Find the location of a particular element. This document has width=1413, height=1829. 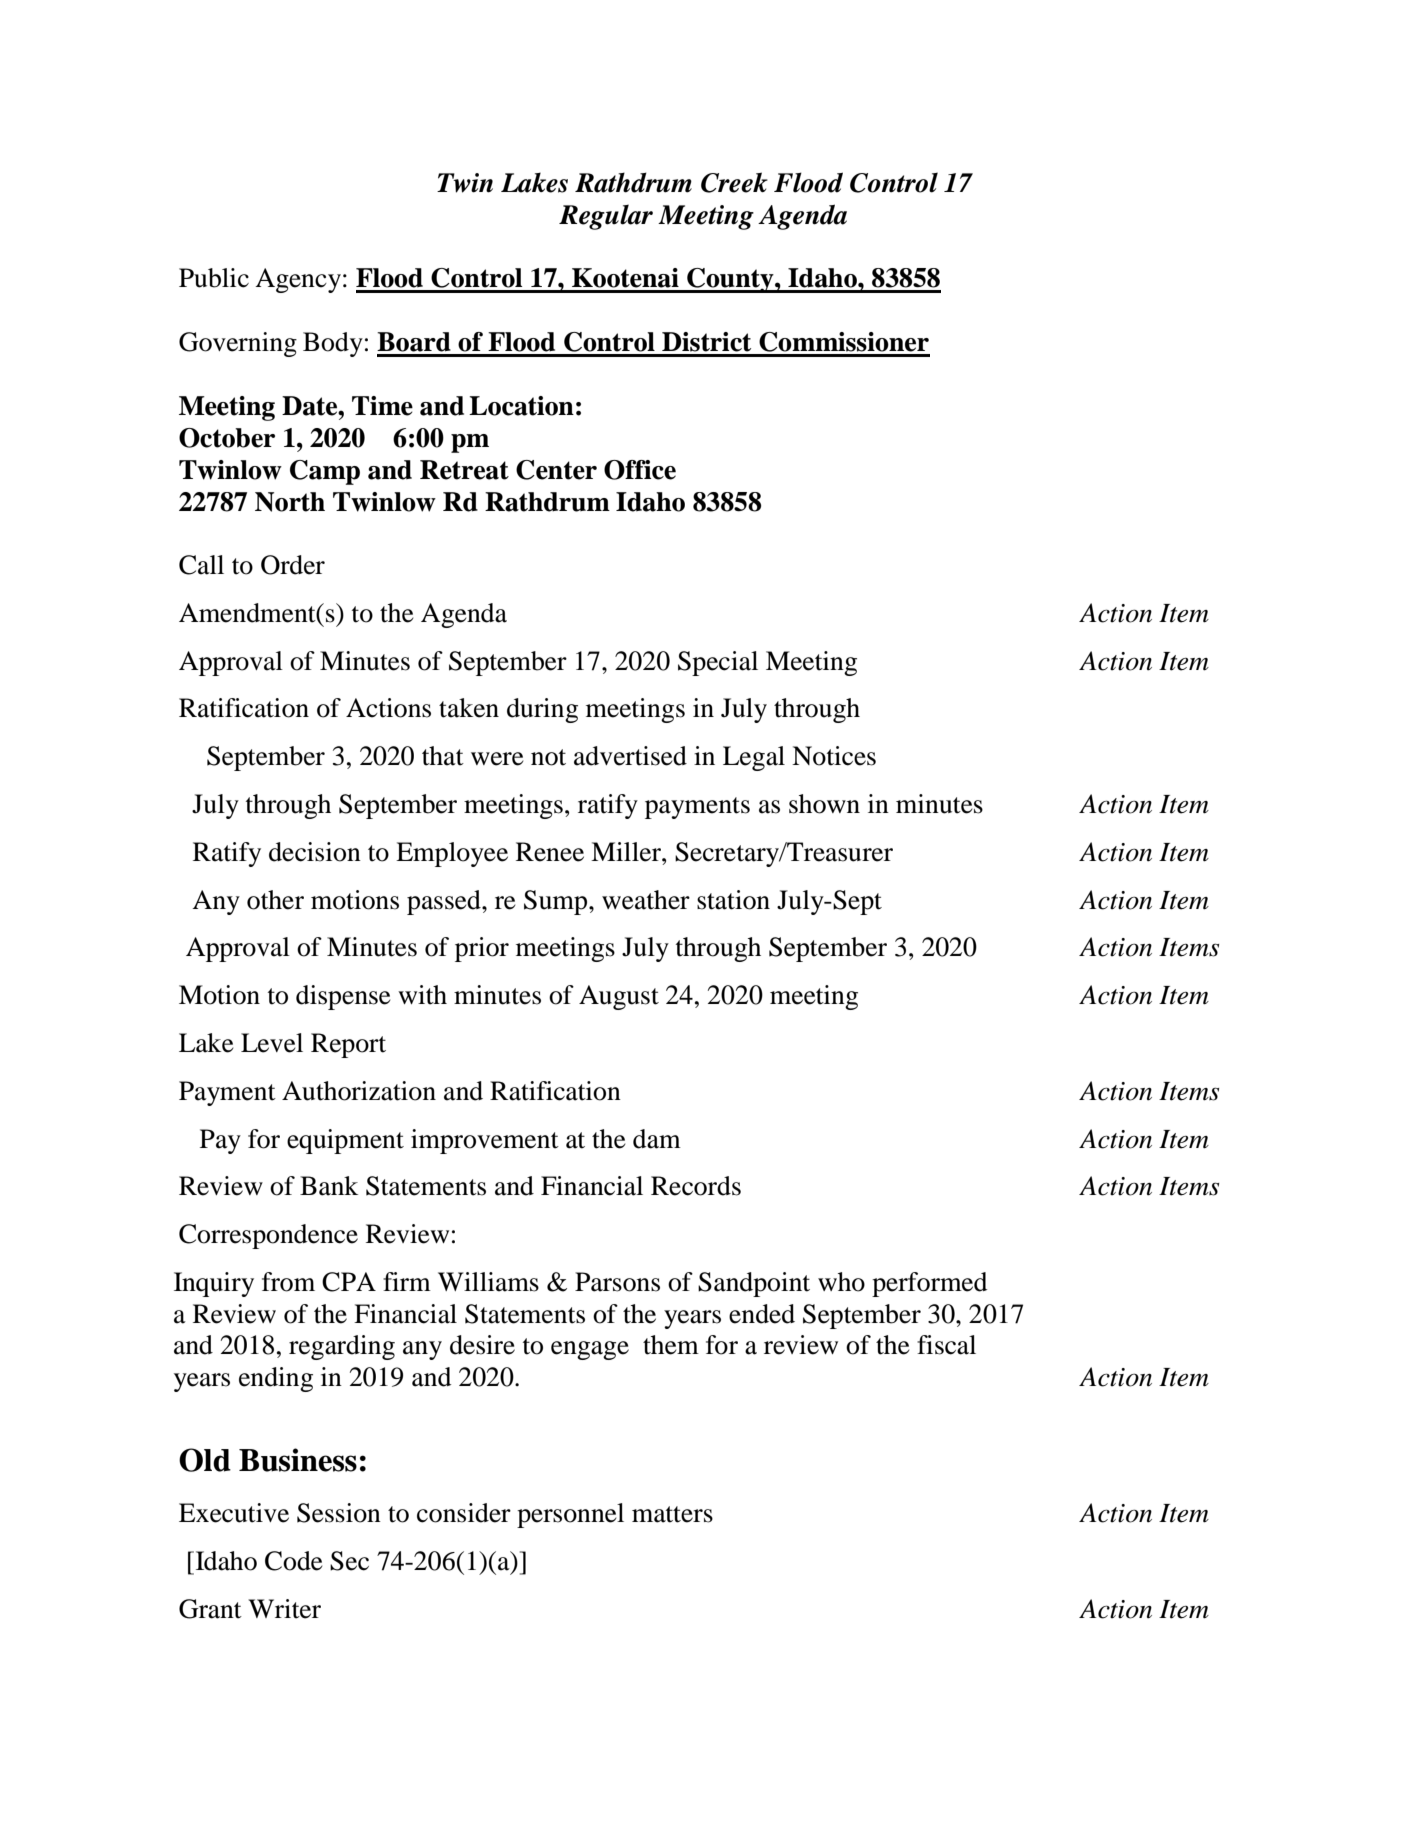

Regular is located at coordinates (606, 217).
